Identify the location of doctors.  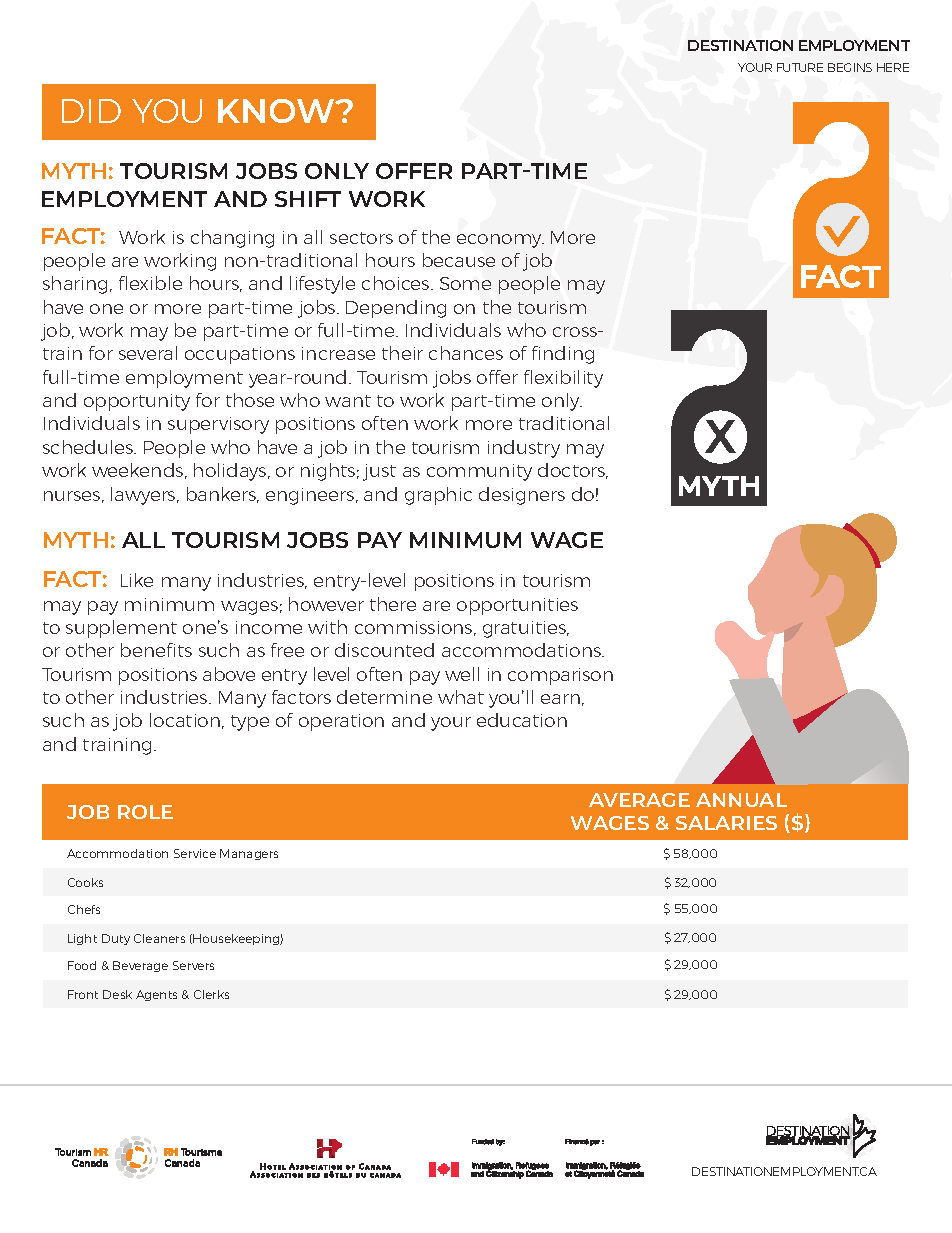
(573, 471).
